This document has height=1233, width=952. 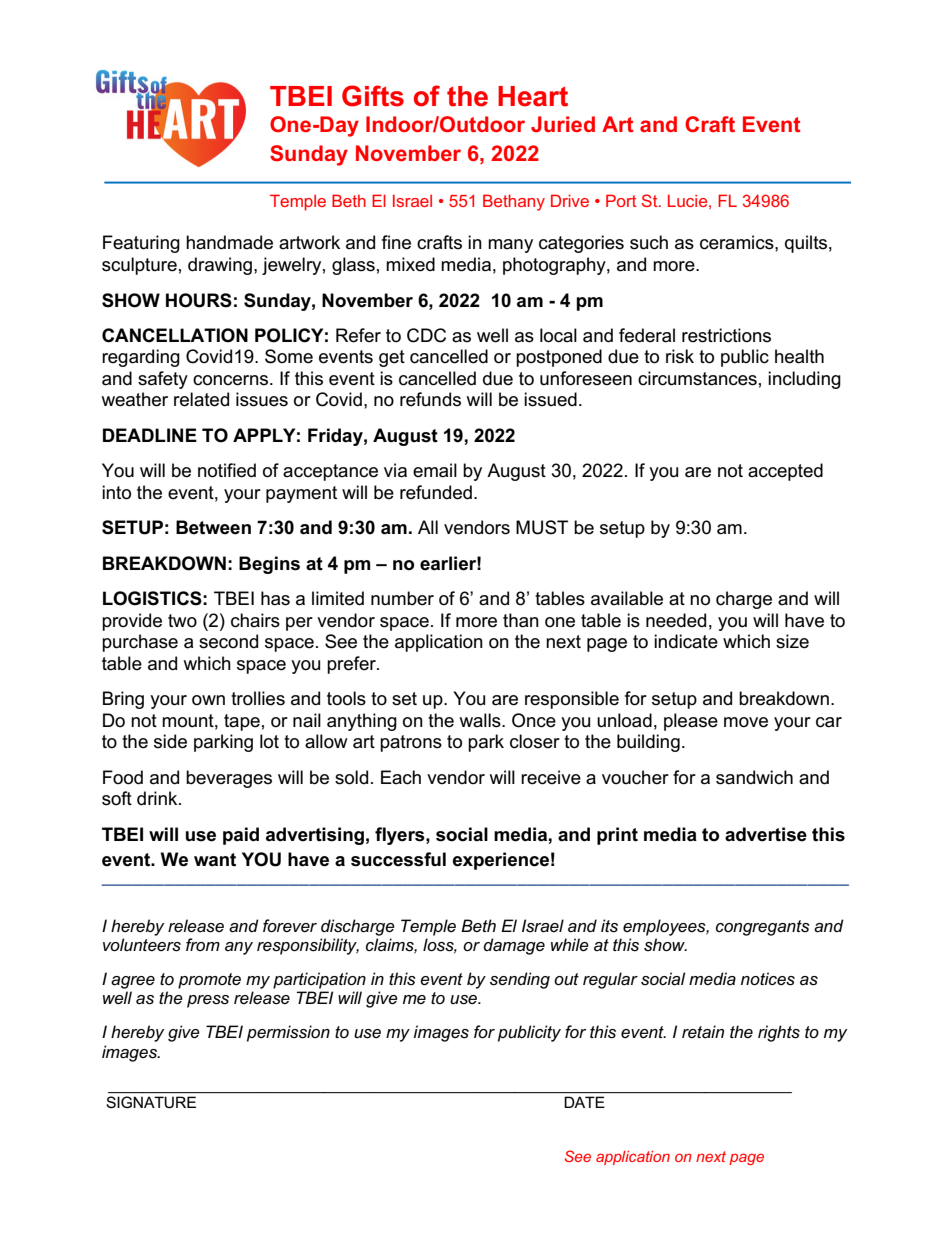 What do you see at coordinates (533, 96) in the document?
I see `Heart` at bounding box center [533, 96].
